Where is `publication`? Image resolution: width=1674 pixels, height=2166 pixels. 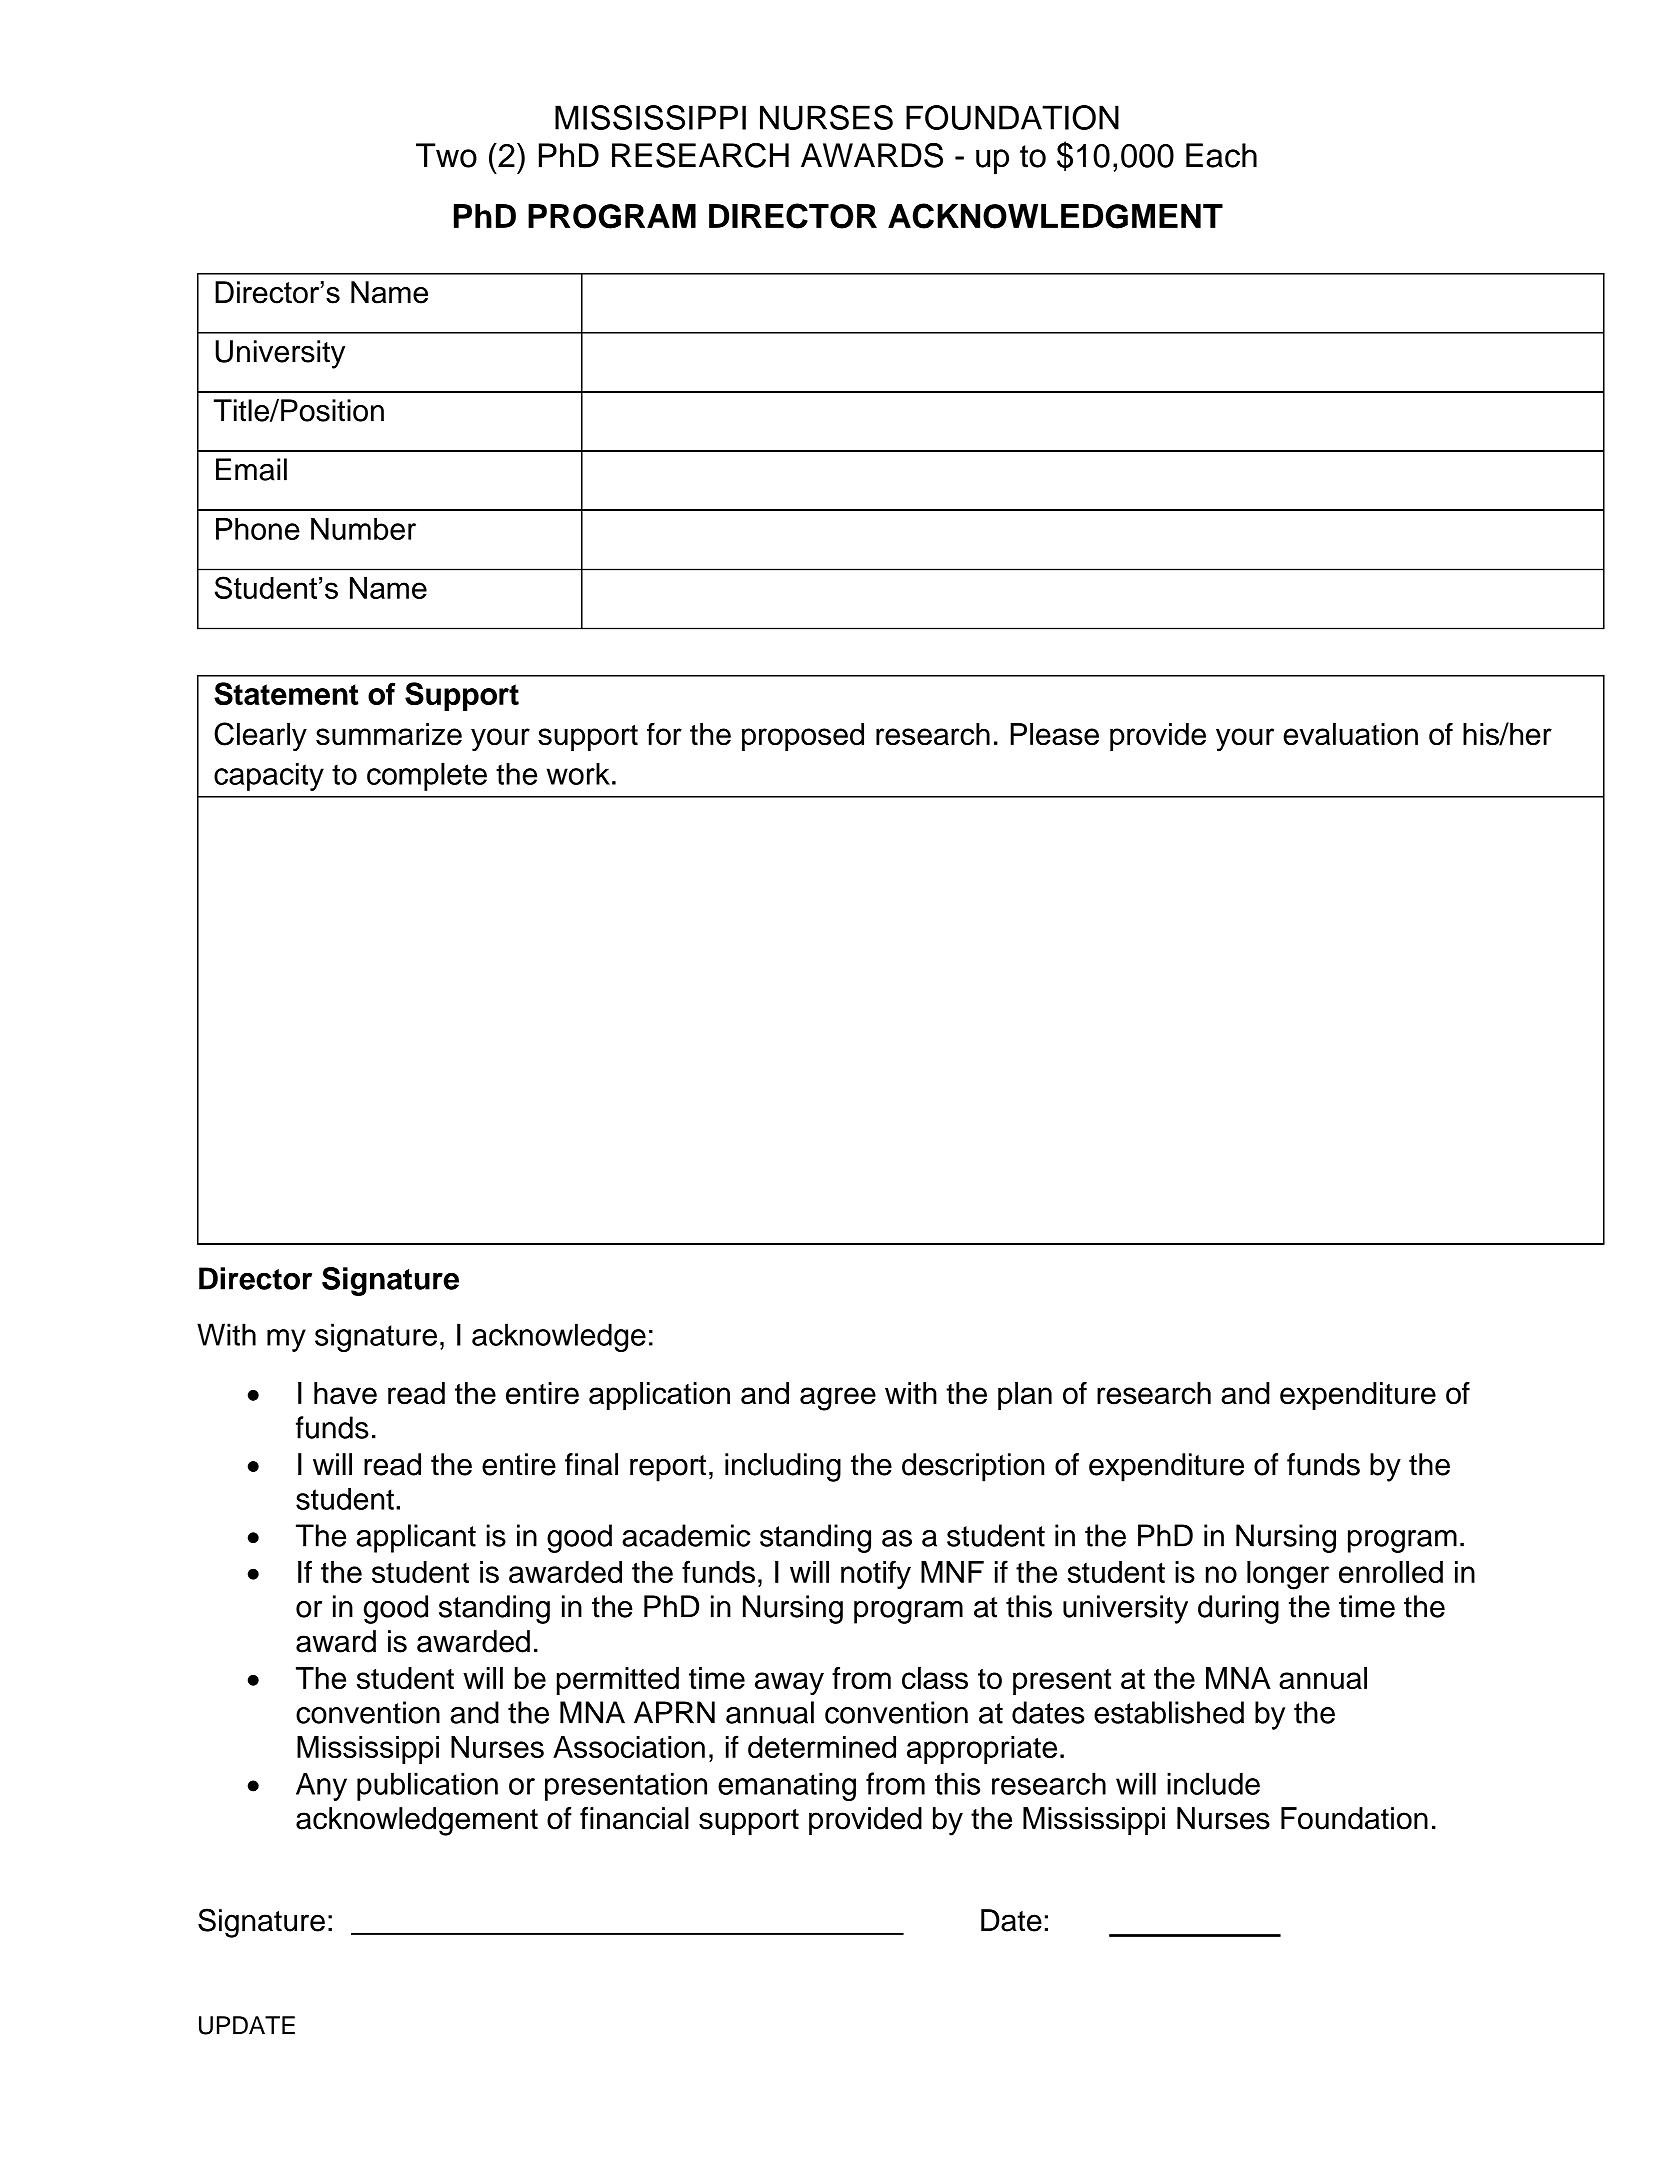
publication is located at coordinates (427, 1786).
